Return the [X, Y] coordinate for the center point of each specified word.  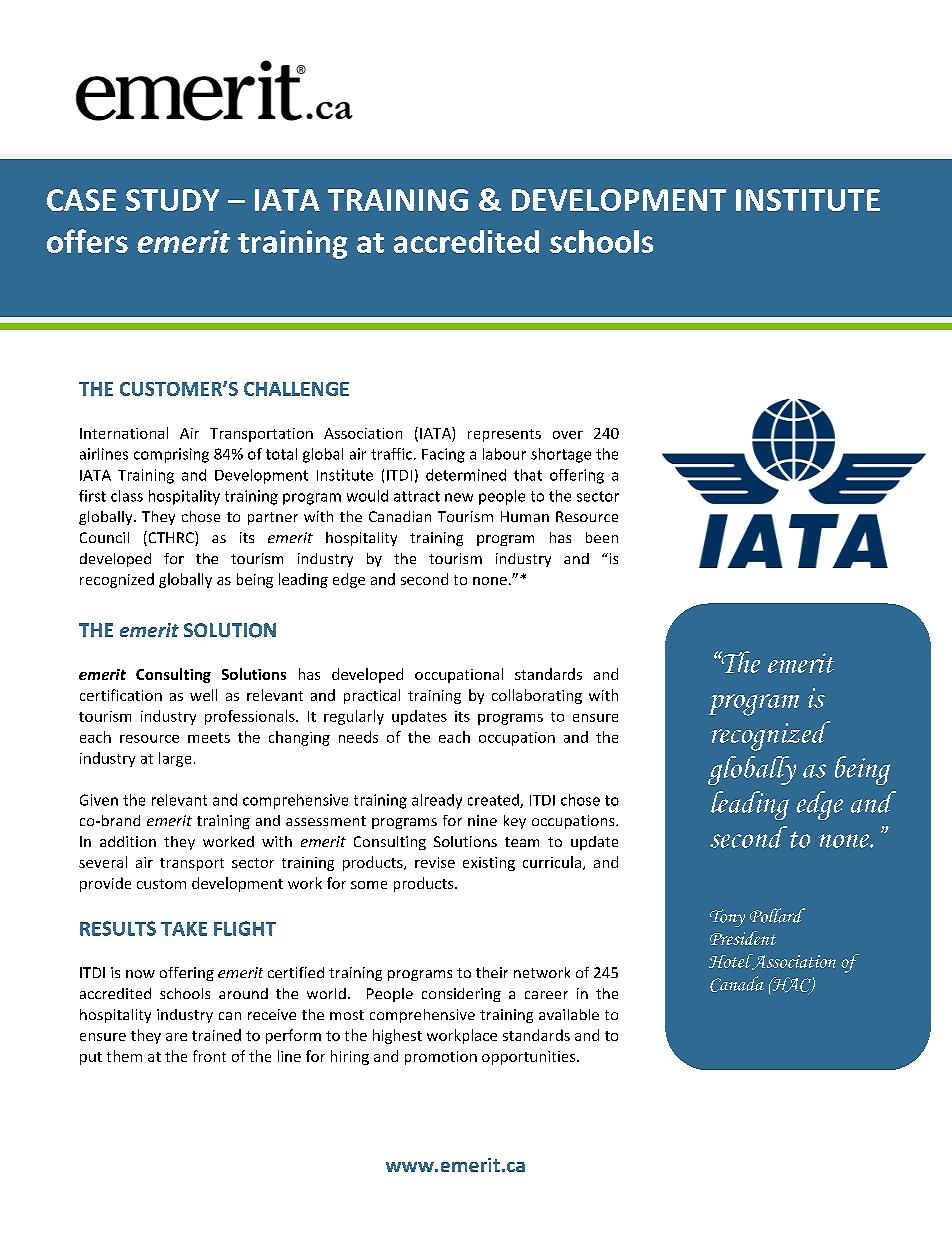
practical [372, 696]
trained [216, 1035]
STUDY [172, 200]
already [437, 801]
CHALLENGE [296, 389]
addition [128, 841]
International [124, 433]
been [602, 537]
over [568, 435]
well [203, 695]
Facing [443, 455]
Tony [727, 918]
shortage [561, 455]
